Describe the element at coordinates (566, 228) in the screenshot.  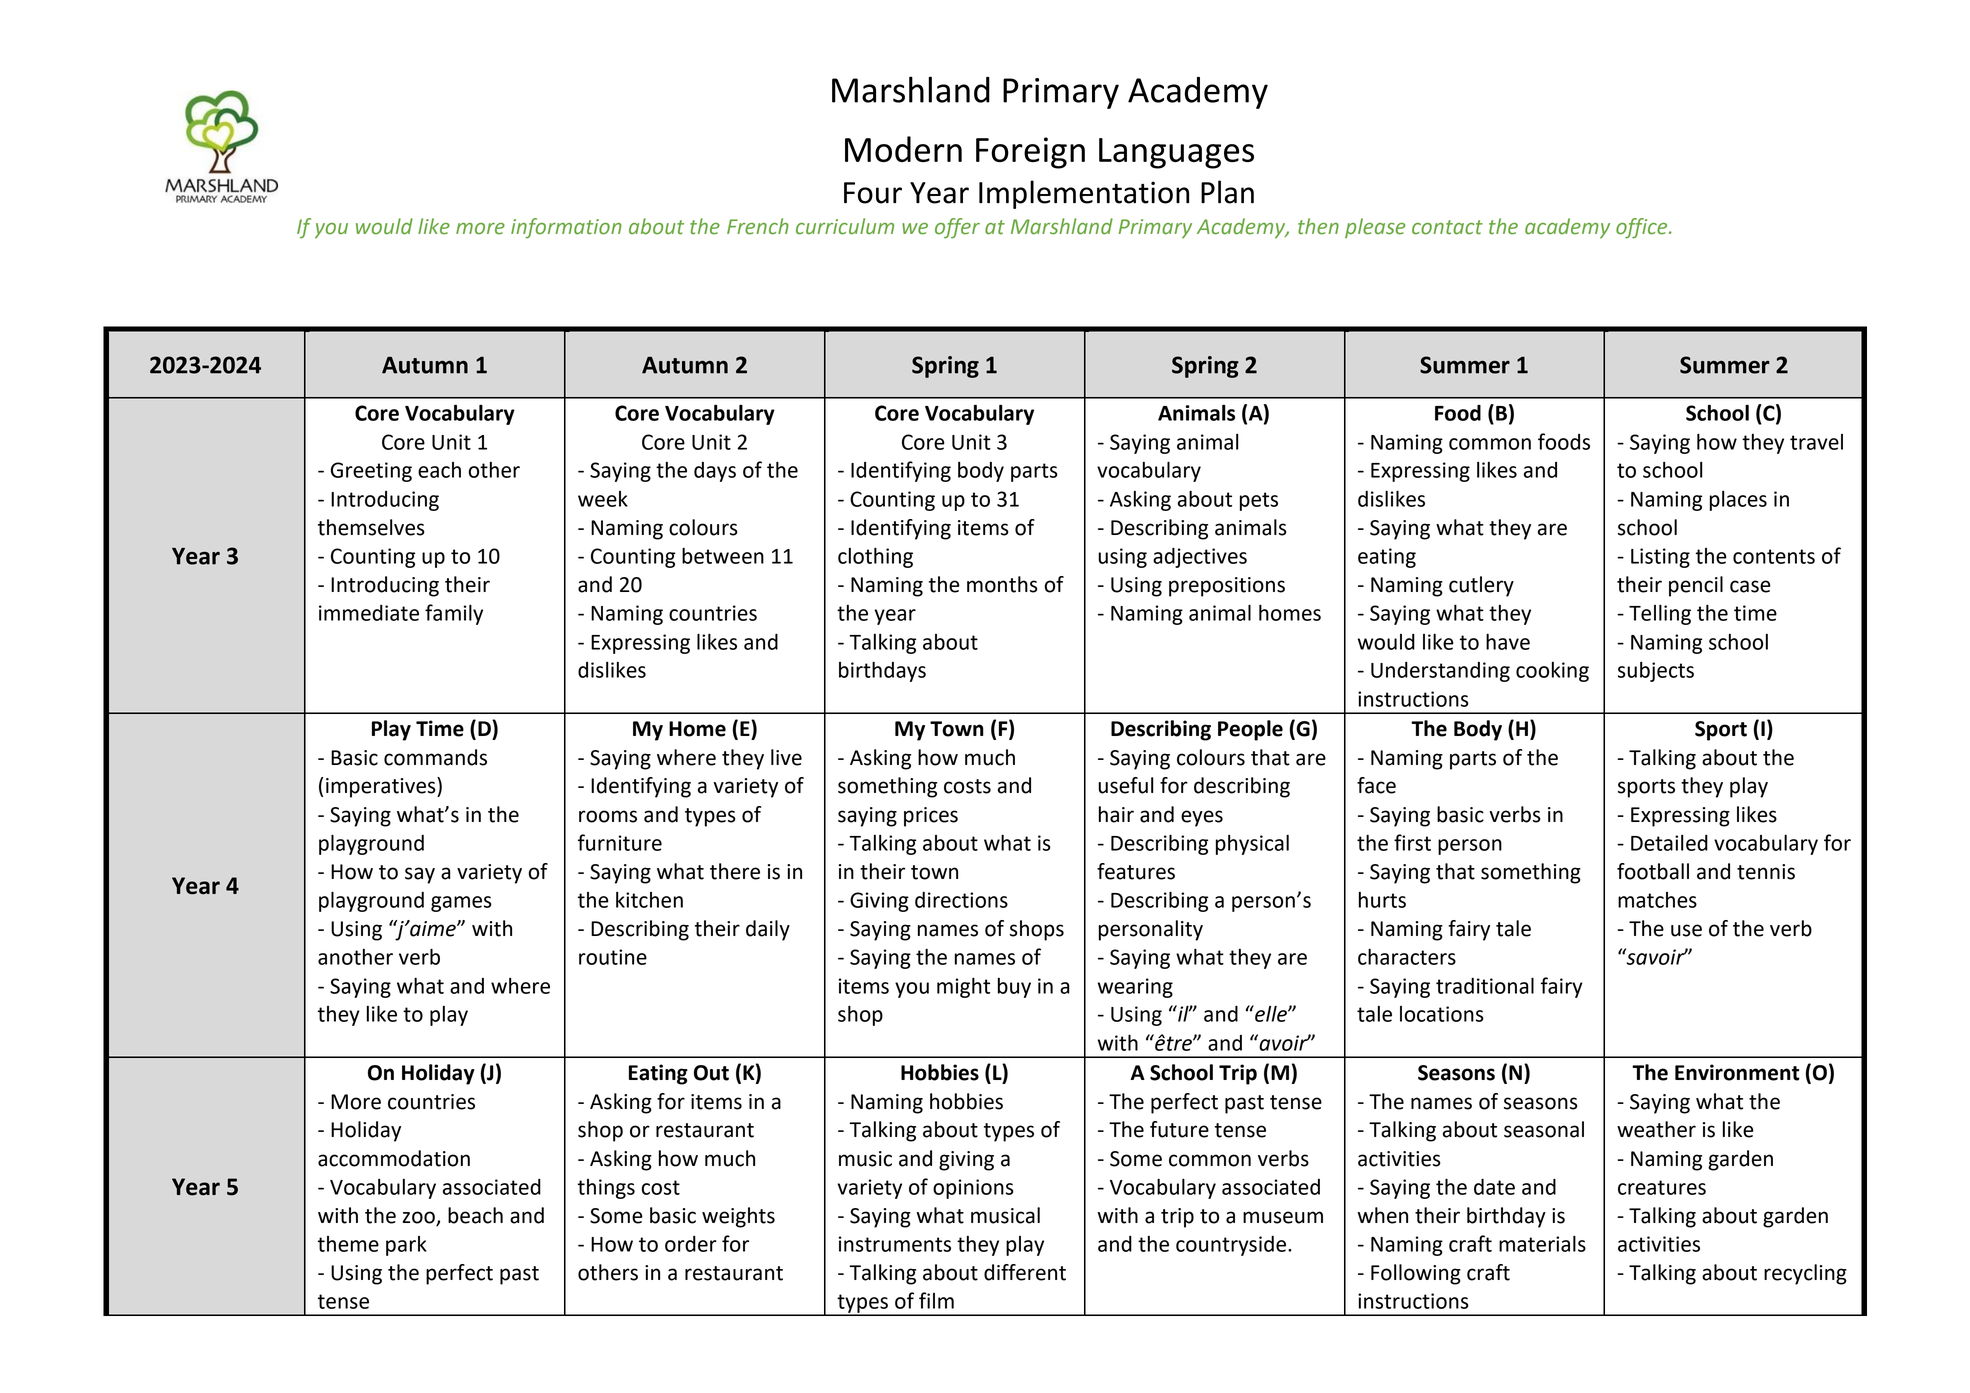
I see `information` at that location.
